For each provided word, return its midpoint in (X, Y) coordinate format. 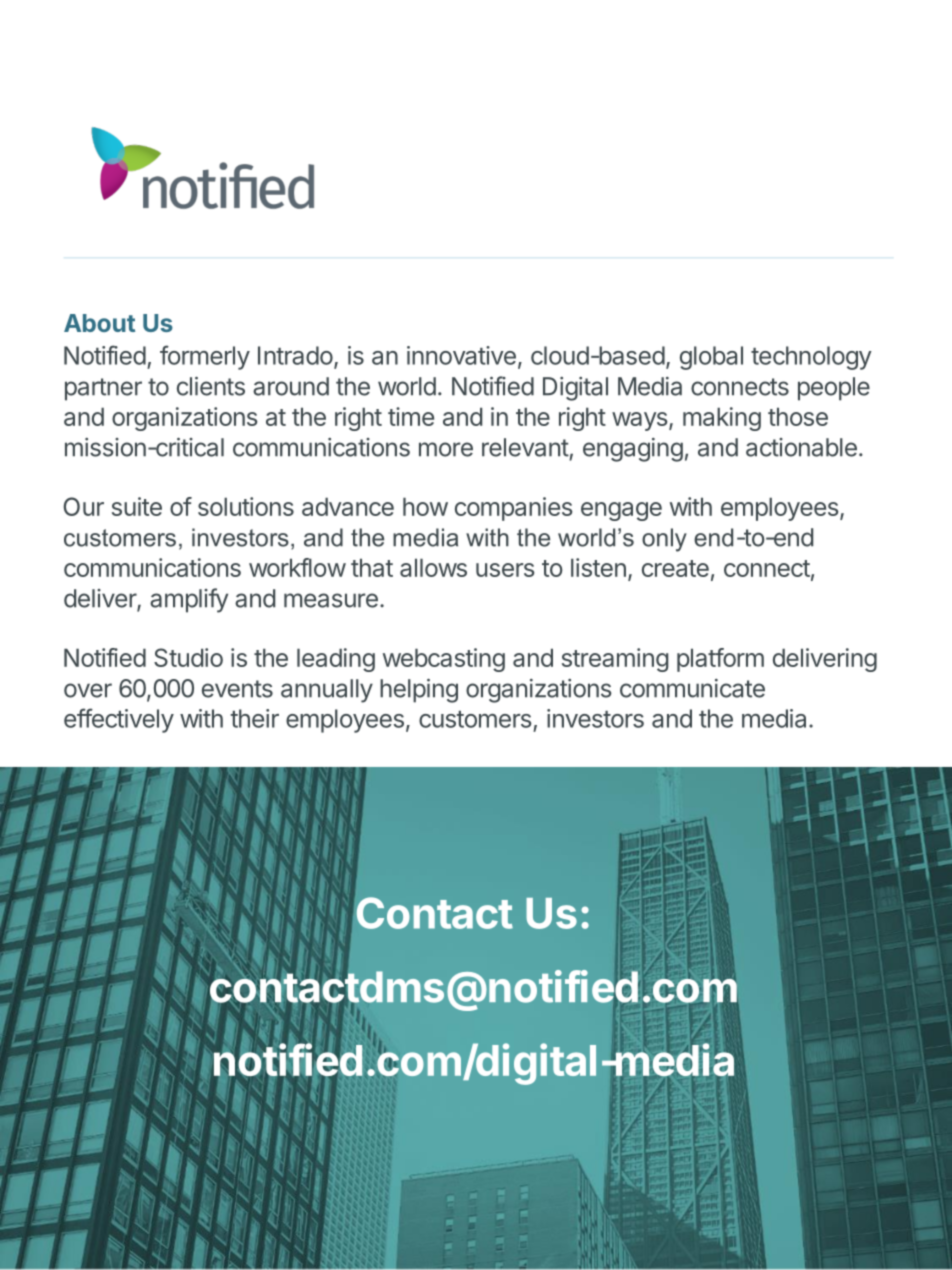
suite (137, 506)
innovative (461, 355)
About (99, 323)
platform (720, 660)
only (664, 540)
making (722, 419)
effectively (119, 720)
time (411, 416)
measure (331, 600)
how (425, 506)
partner (103, 389)
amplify (189, 600)
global (711, 358)
